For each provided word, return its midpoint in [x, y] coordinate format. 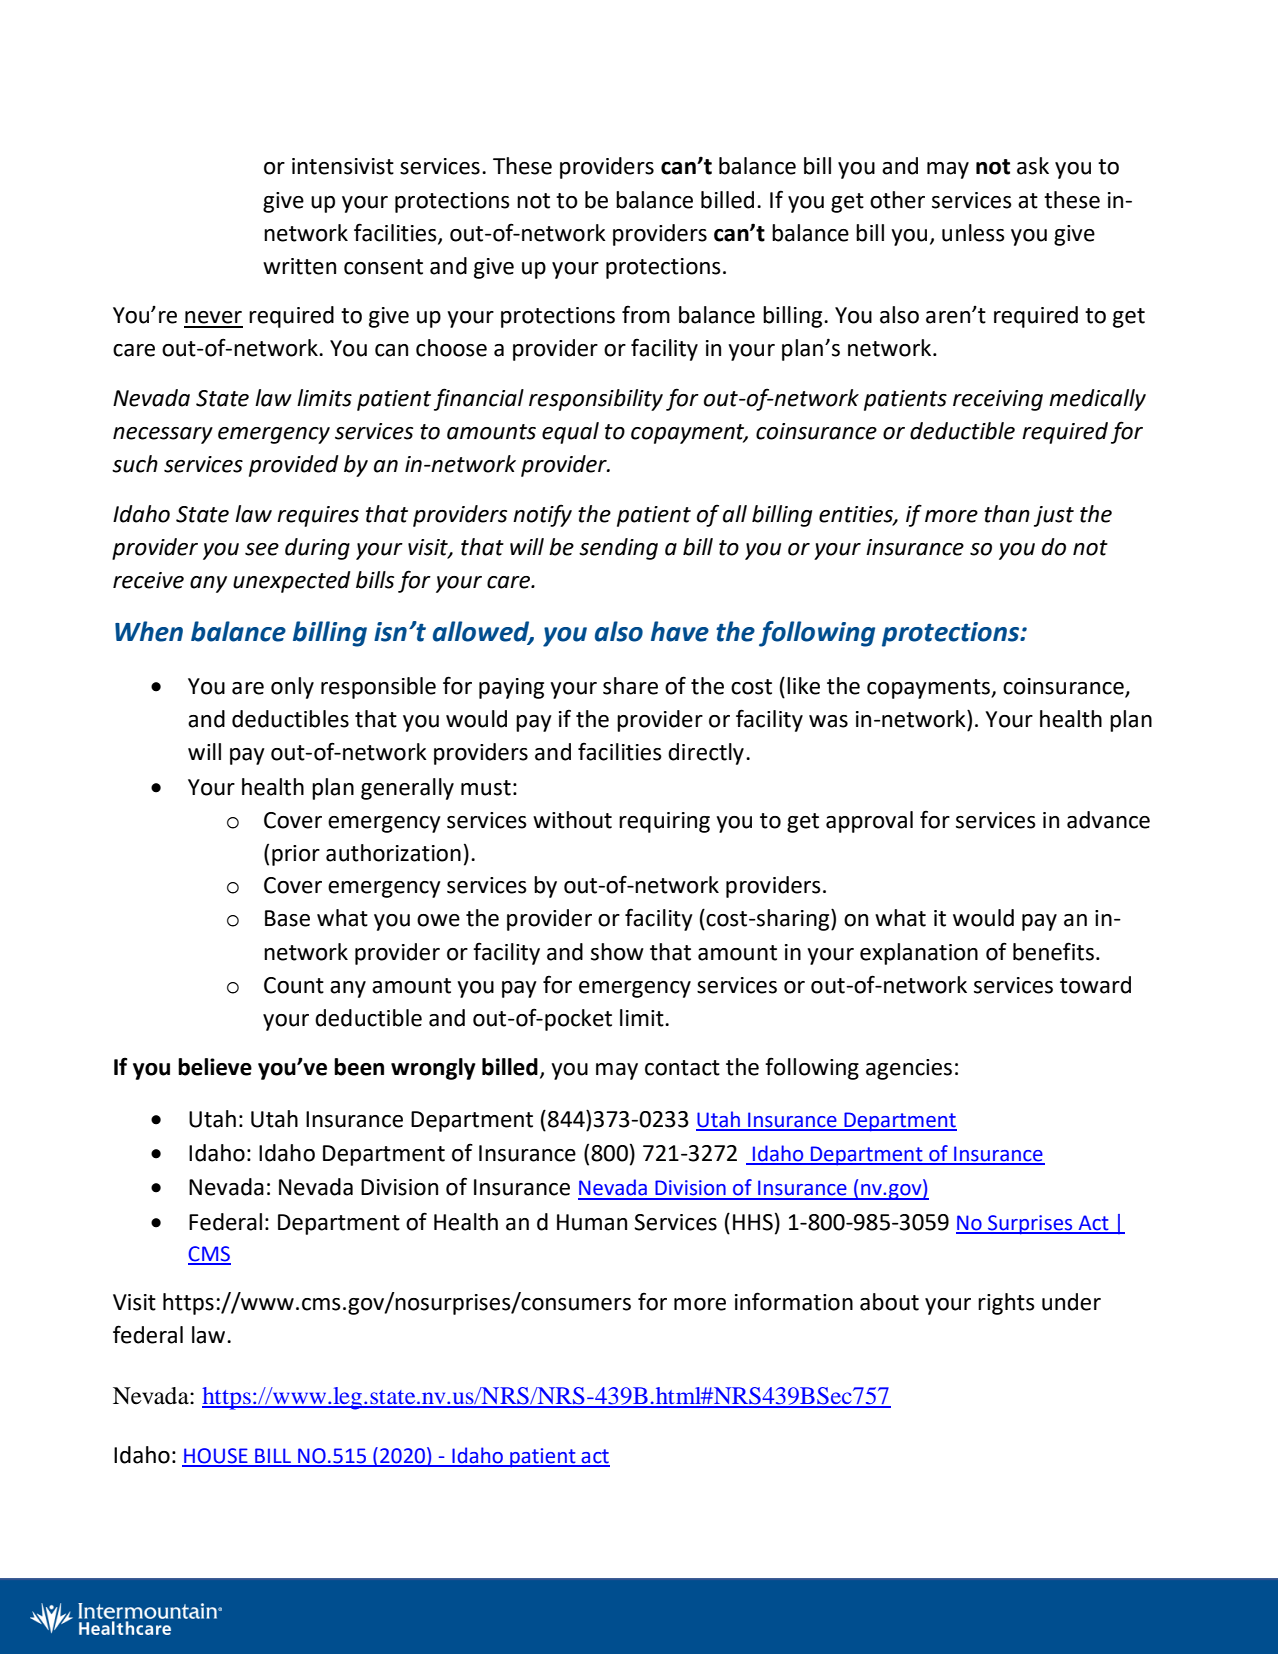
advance [1108, 820]
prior [296, 855]
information [794, 1301]
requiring [664, 822]
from [646, 314]
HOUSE [216, 1457]
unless [973, 233]
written [299, 266]
